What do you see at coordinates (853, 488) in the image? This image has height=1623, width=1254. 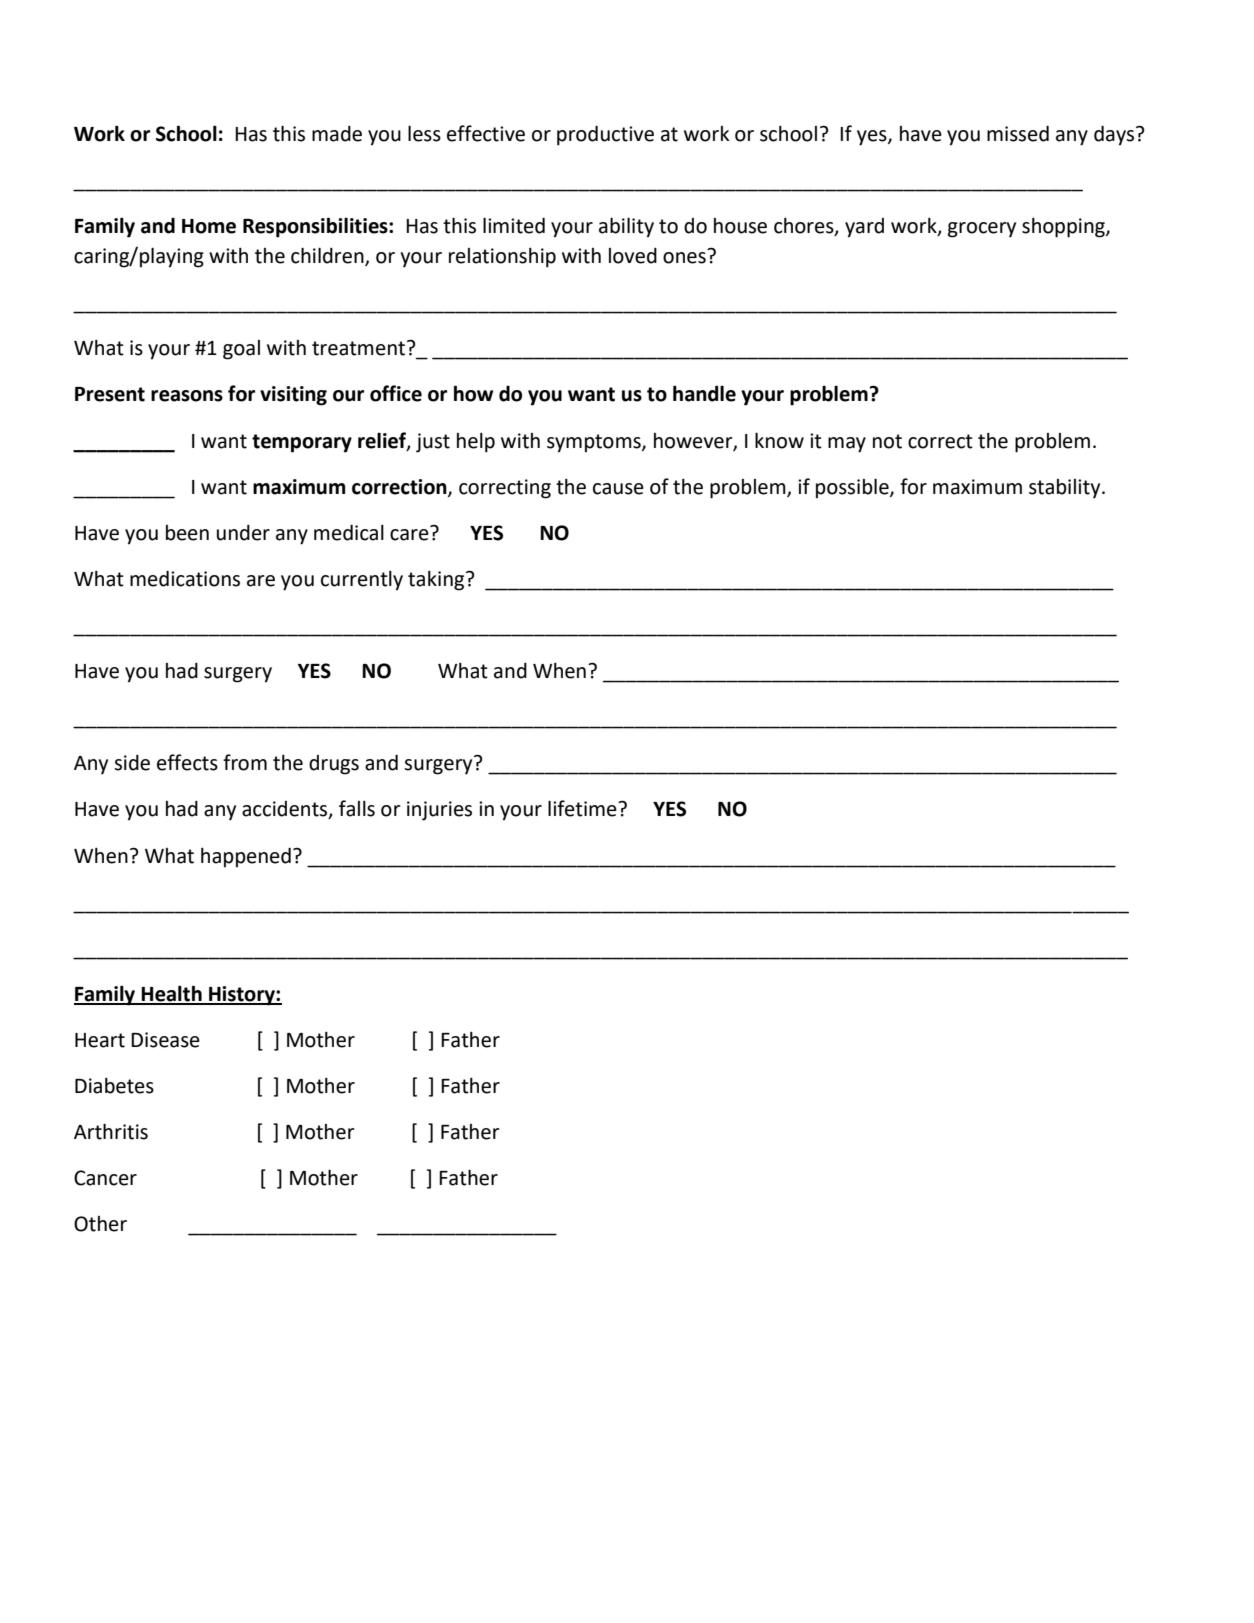 I see `possible` at bounding box center [853, 488].
